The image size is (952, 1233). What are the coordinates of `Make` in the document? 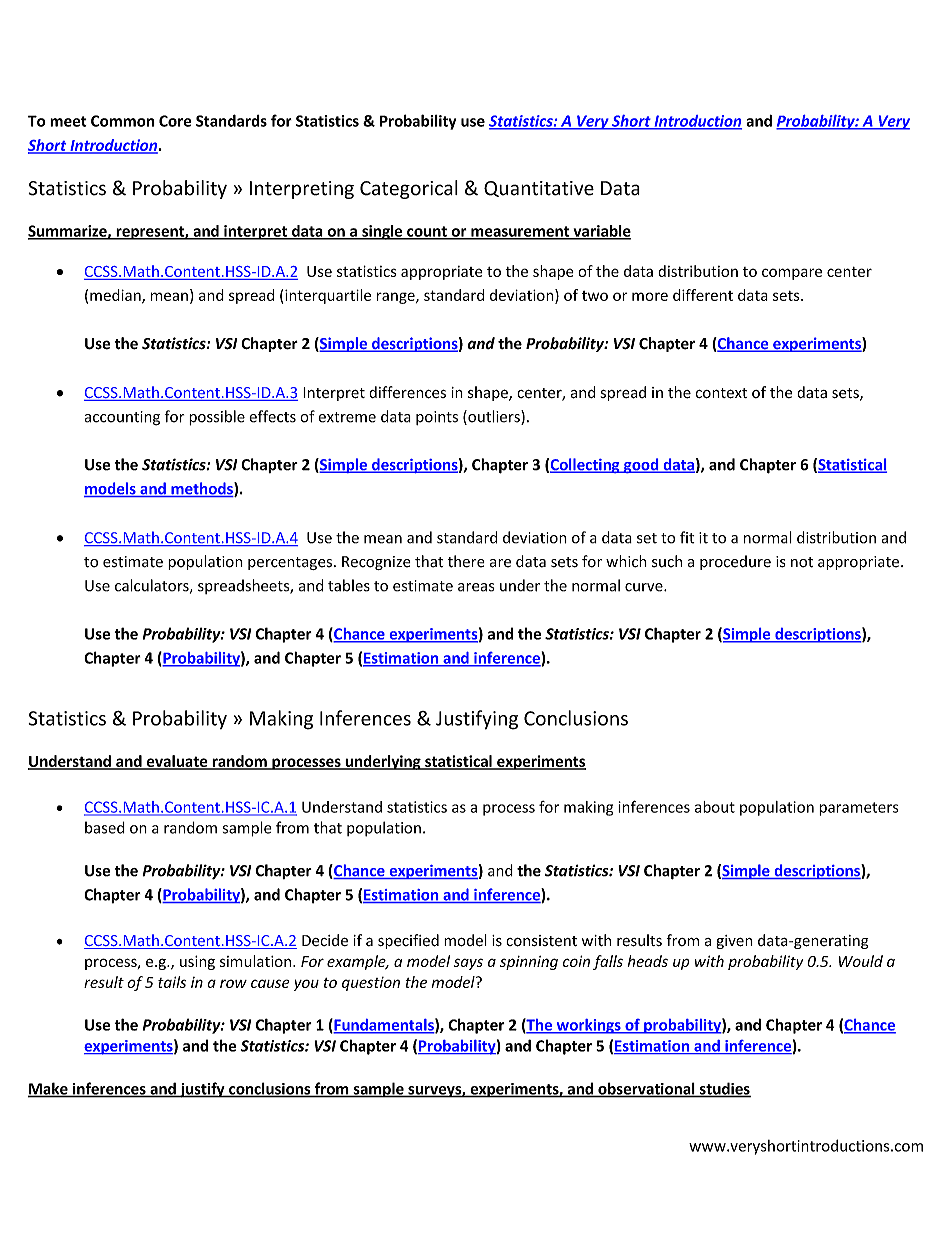 It's located at (49, 1089).
